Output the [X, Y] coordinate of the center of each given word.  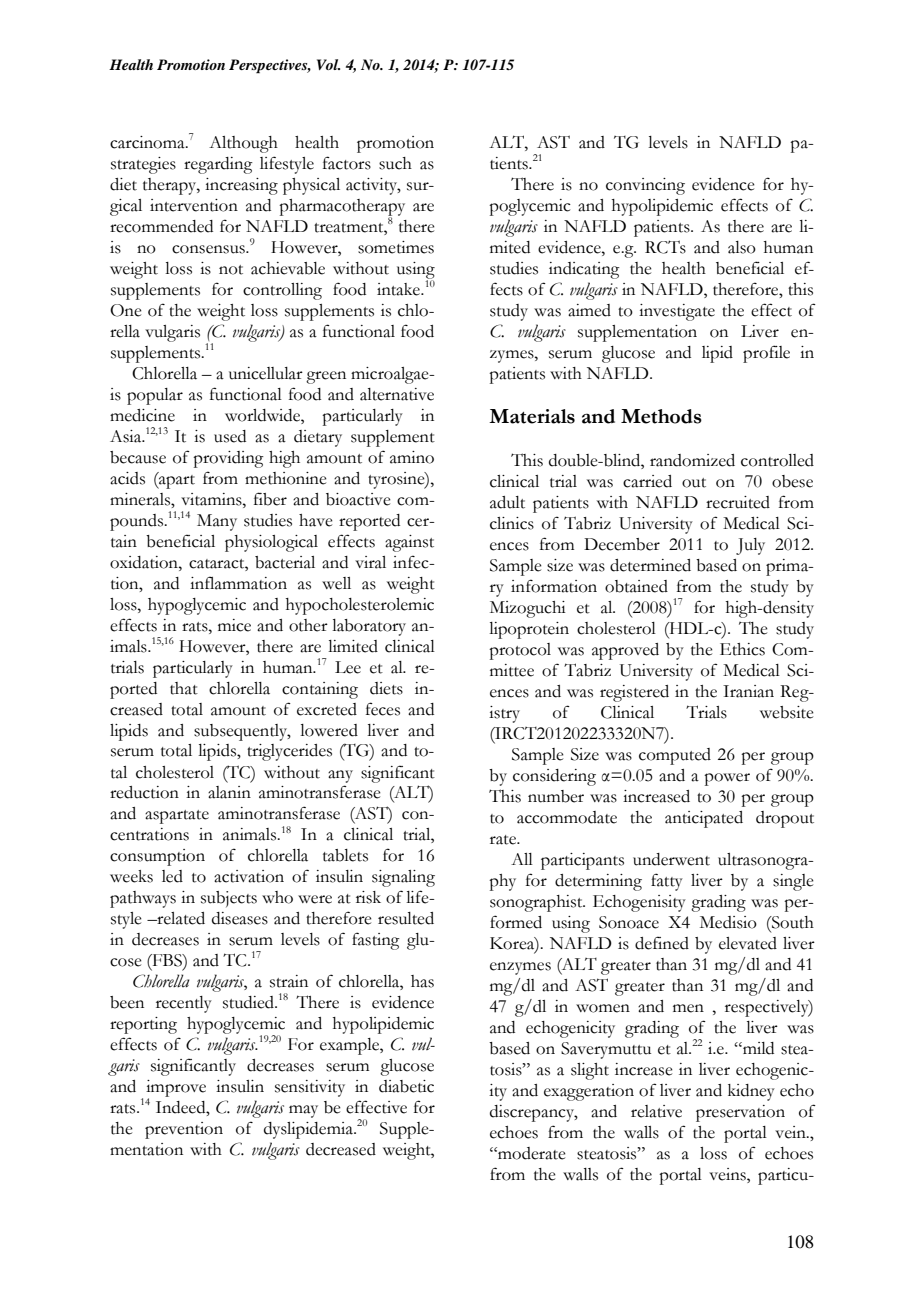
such [395, 163]
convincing [645, 186]
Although [243, 144]
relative [656, 1111]
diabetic [406, 1086]
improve [176, 1089]
